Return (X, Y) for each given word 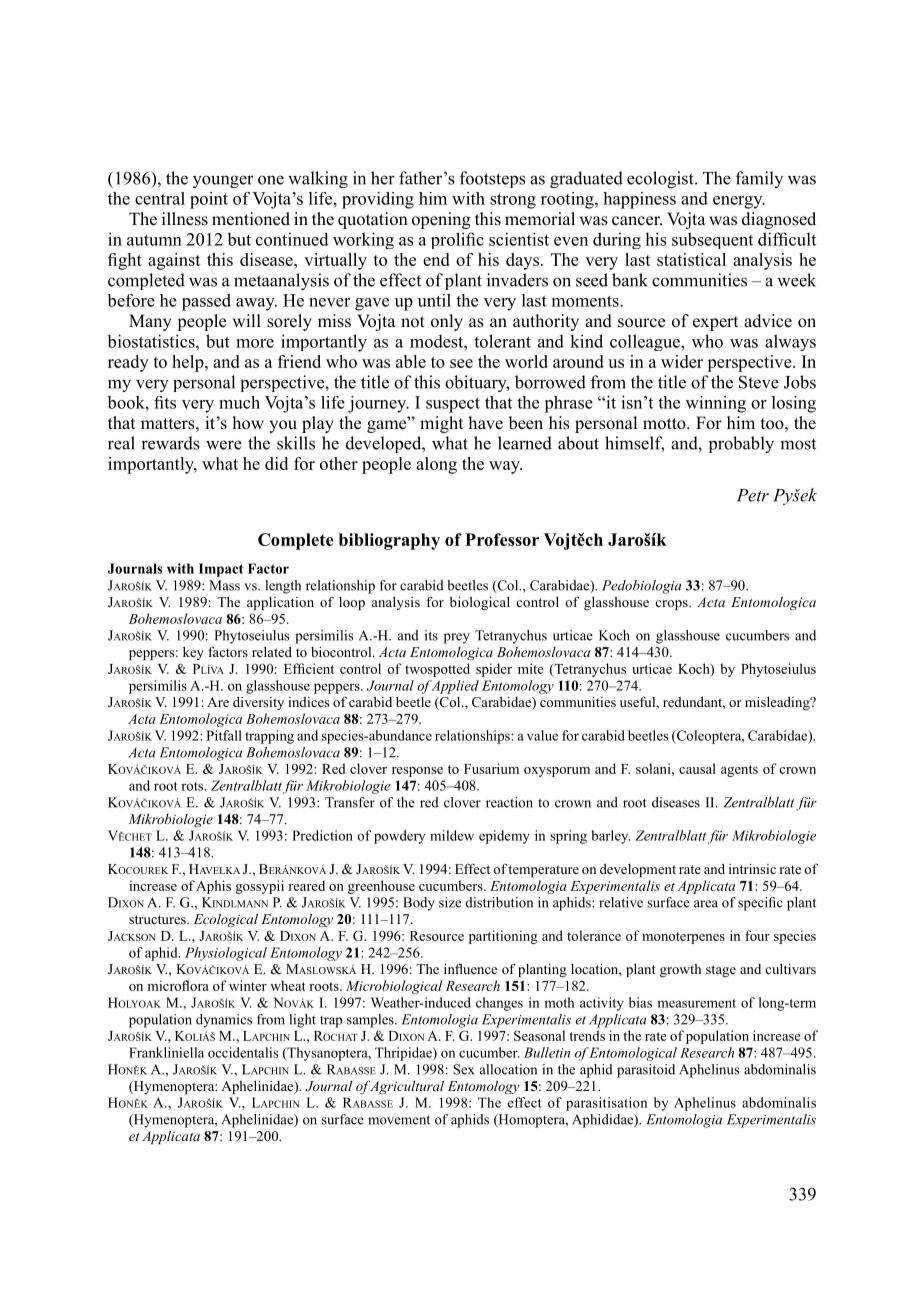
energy (739, 202)
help (189, 363)
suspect (453, 405)
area (706, 904)
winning (716, 404)
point (209, 200)
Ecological (226, 920)
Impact (221, 570)
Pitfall (224, 735)
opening (441, 220)
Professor (502, 539)
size (450, 902)
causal (697, 768)
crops (672, 605)
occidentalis (243, 1052)
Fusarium (491, 768)
